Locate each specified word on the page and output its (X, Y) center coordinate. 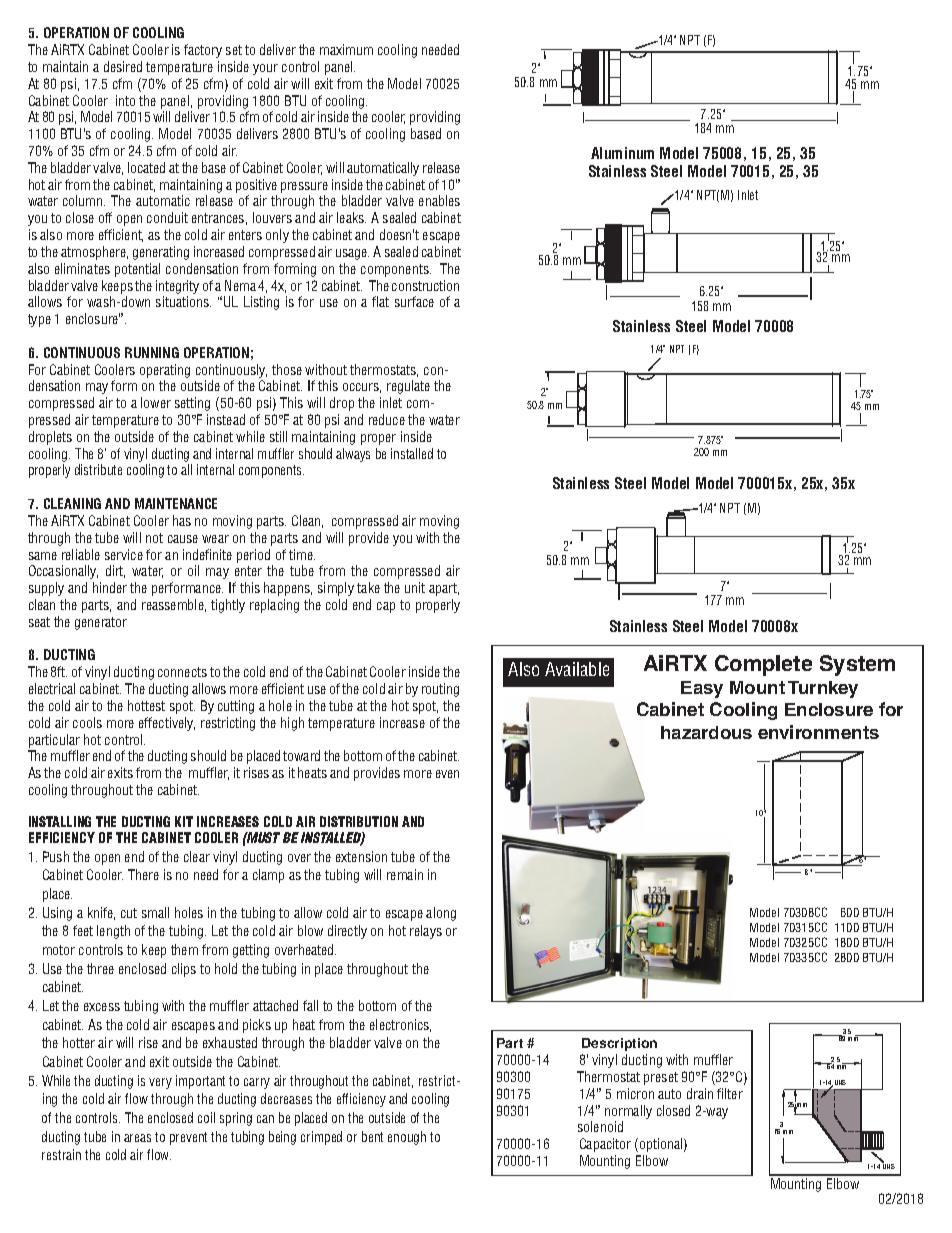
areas (137, 1138)
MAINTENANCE (176, 503)
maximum (346, 49)
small (155, 912)
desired (123, 66)
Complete (763, 665)
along (441, 914)
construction (425, 285)
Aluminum (622, 153)
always (353, 455)
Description (619, 1044)
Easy (702, 689)
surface (414, 301)
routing (440, 690)
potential (137, 270)
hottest (146, 705)
